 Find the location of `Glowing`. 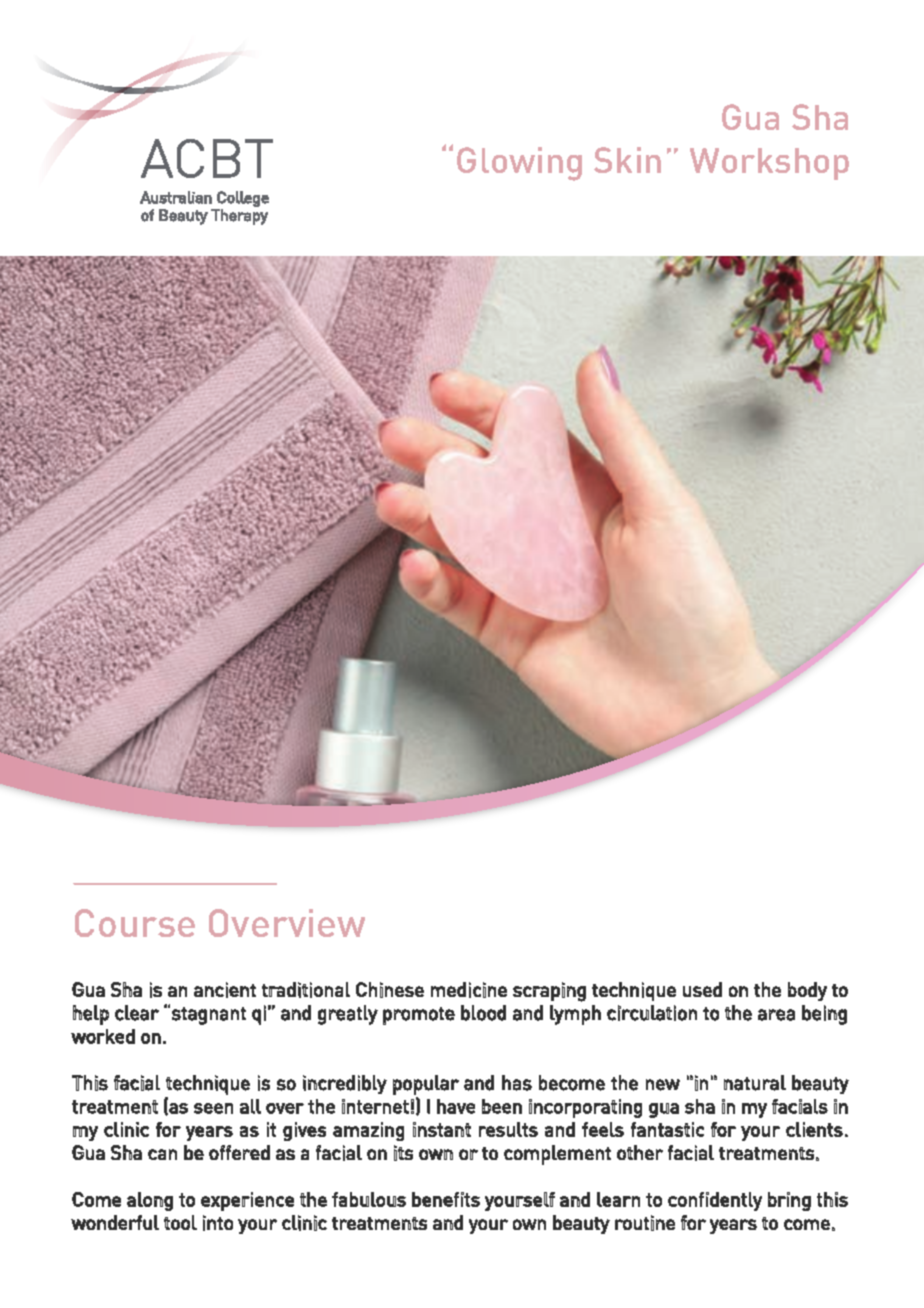

Glowing is located at coordinates (519, 164).
